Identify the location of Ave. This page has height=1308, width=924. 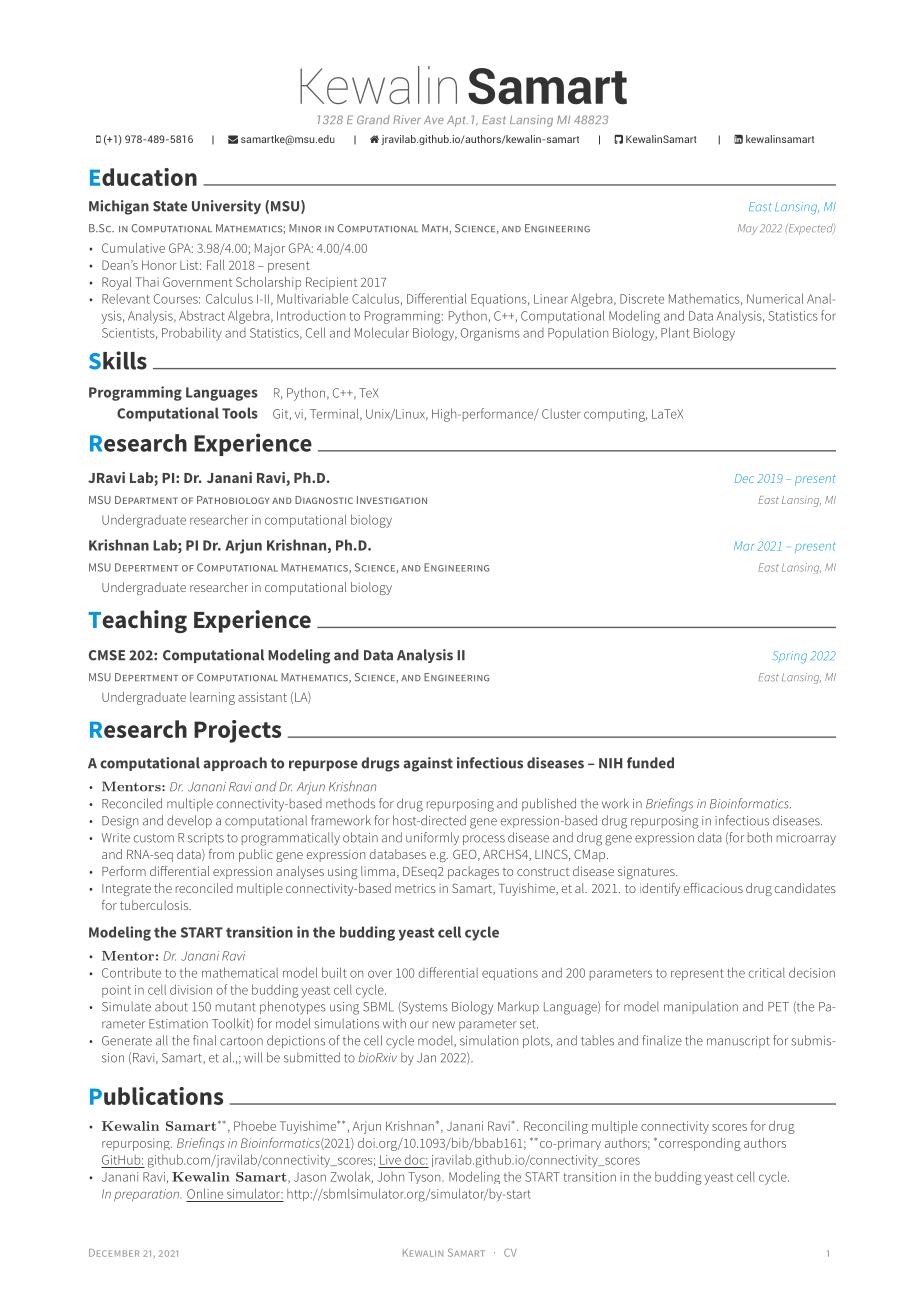
(434, 119).
